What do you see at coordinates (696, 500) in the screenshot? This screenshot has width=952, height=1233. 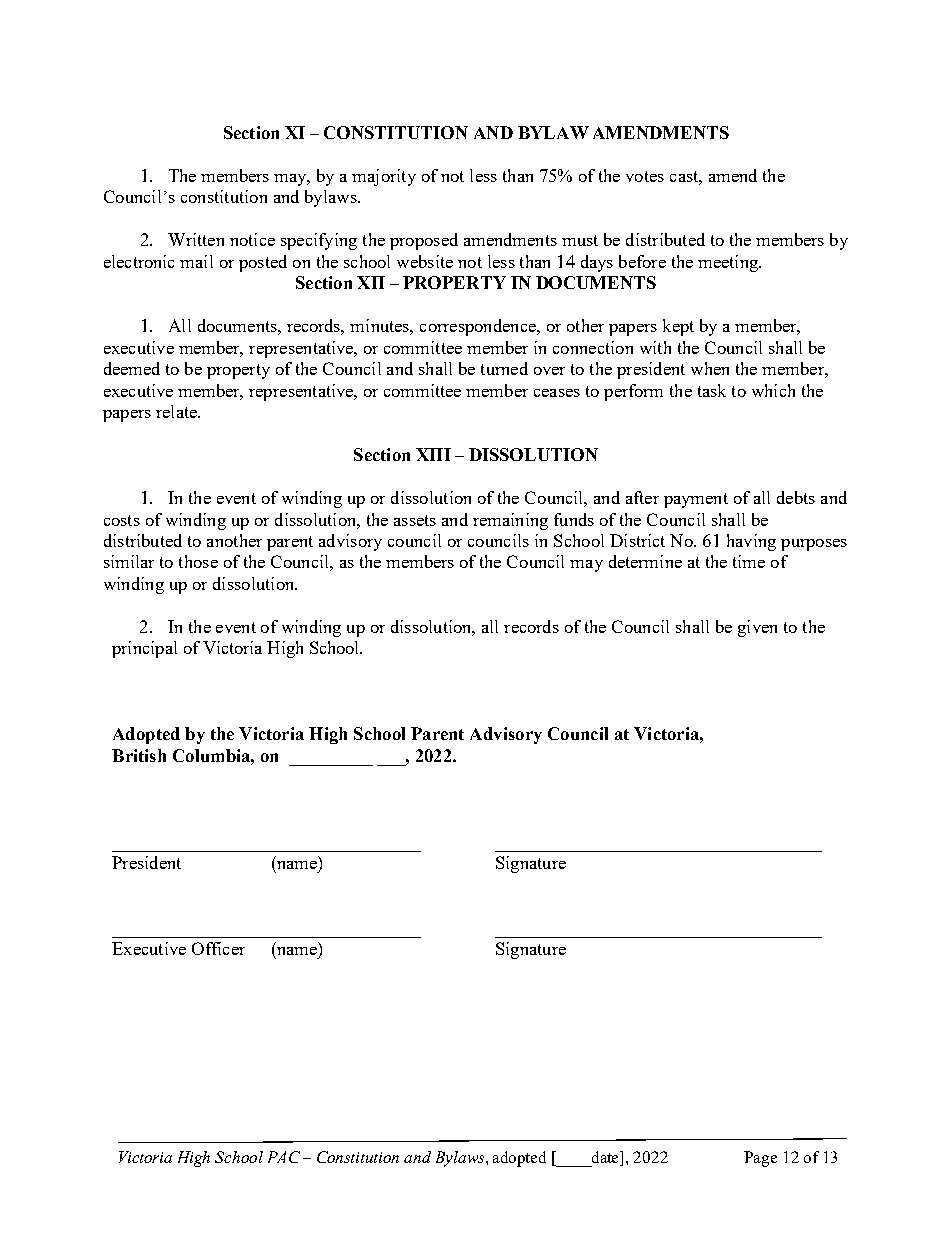 I see `payment` at bounding box center [696, 500].
